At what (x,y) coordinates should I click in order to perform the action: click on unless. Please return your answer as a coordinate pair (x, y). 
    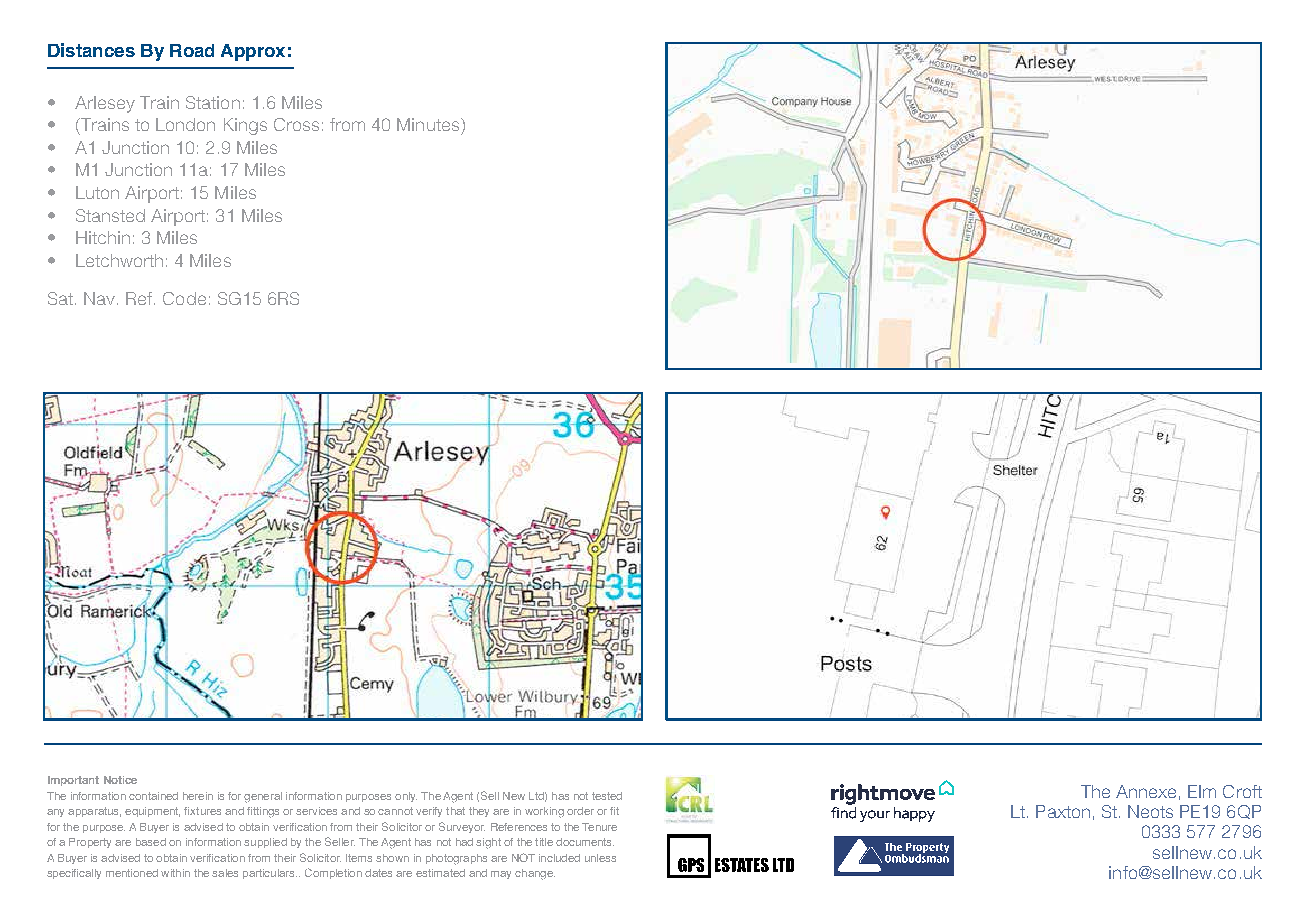
    Looking at the image, I should click on (600, 858).
